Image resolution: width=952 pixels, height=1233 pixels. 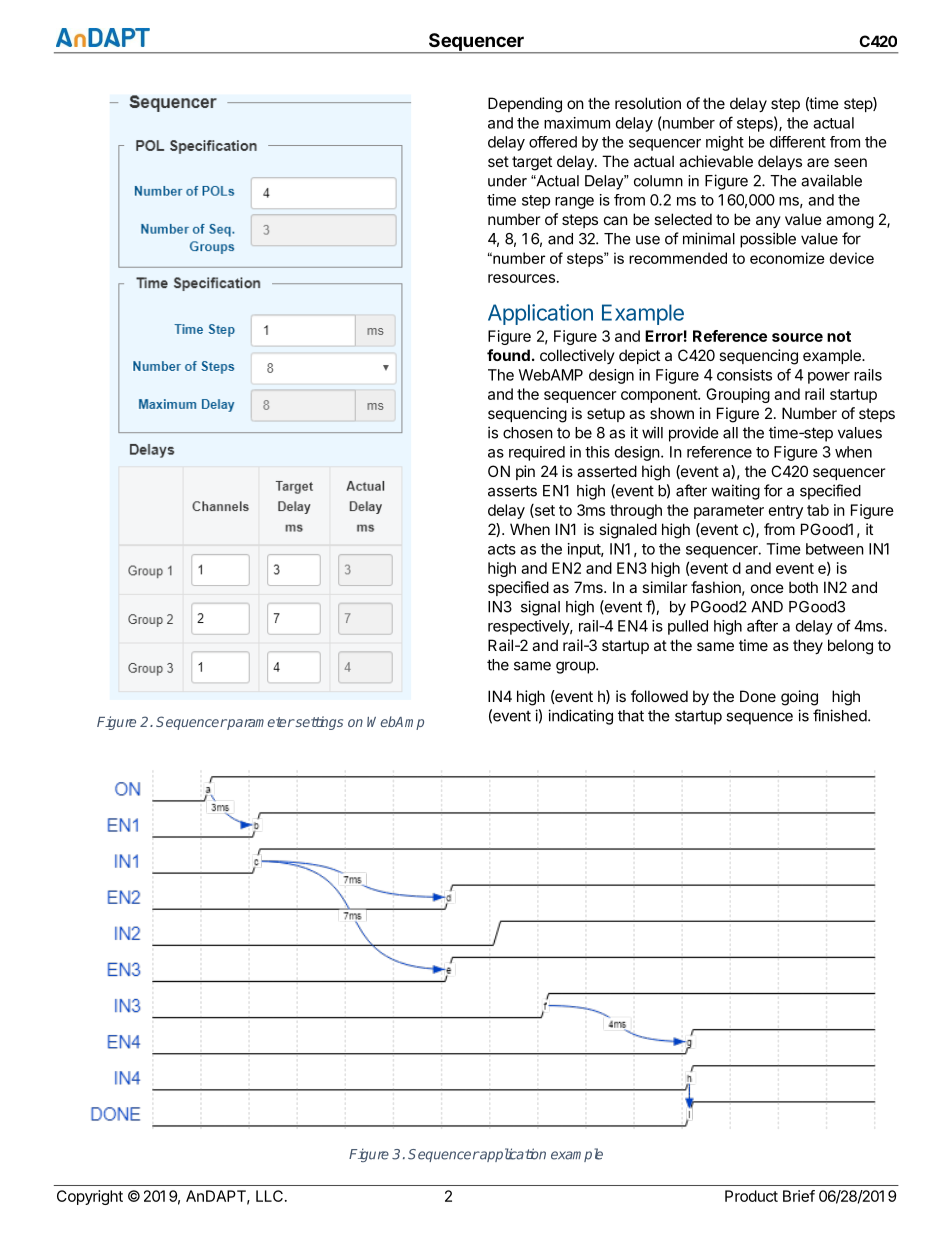 What do you see at coordinates (318, 723) in the page?
I see `settings` at bounding box center [318, 723].
